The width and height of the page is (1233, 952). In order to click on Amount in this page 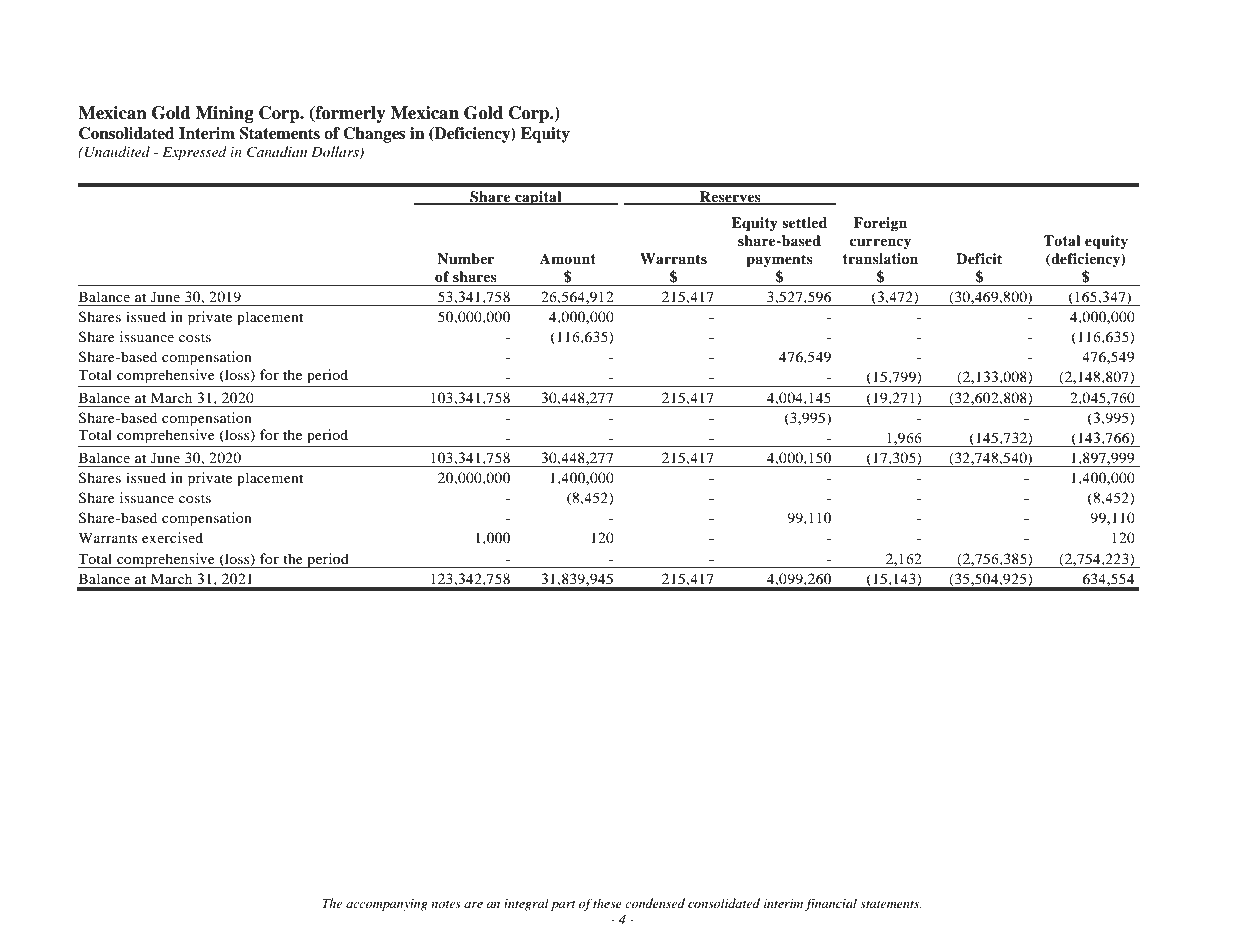, I will do `click(568, 258)`.
